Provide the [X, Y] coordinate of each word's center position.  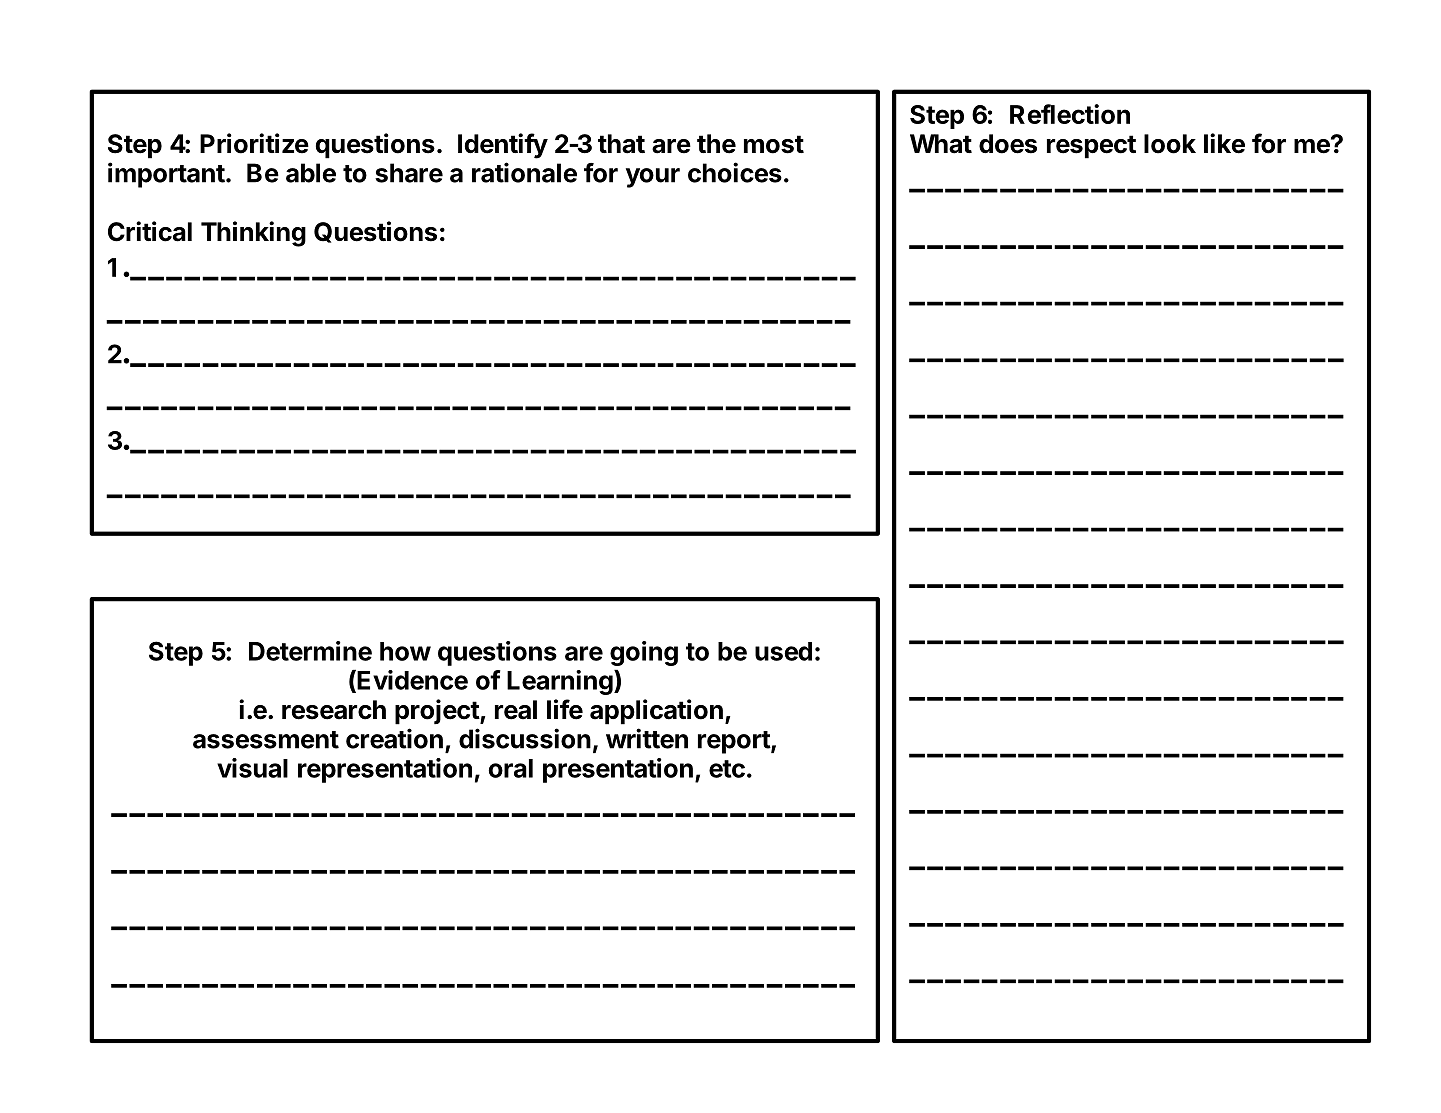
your [653, 178]
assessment [266, 740]
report [735, 742]
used [783, 651]
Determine [310, 651]
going [644, 653]
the [716, 144]
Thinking [253, 234]
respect [1091, 147]
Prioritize [254, 143]
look [1170, 144]
